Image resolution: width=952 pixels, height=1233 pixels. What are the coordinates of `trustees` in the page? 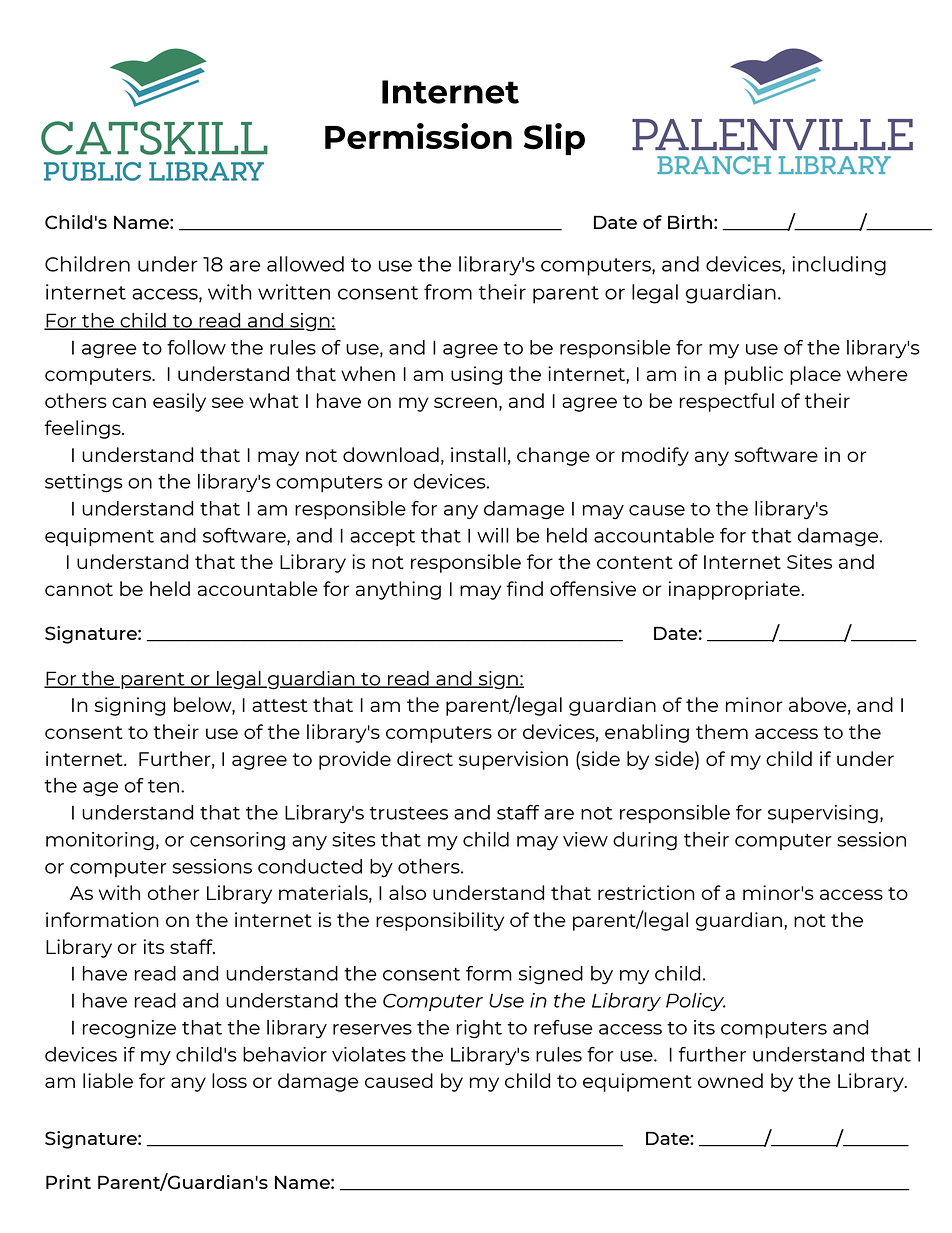 It's located at (408, 813).
